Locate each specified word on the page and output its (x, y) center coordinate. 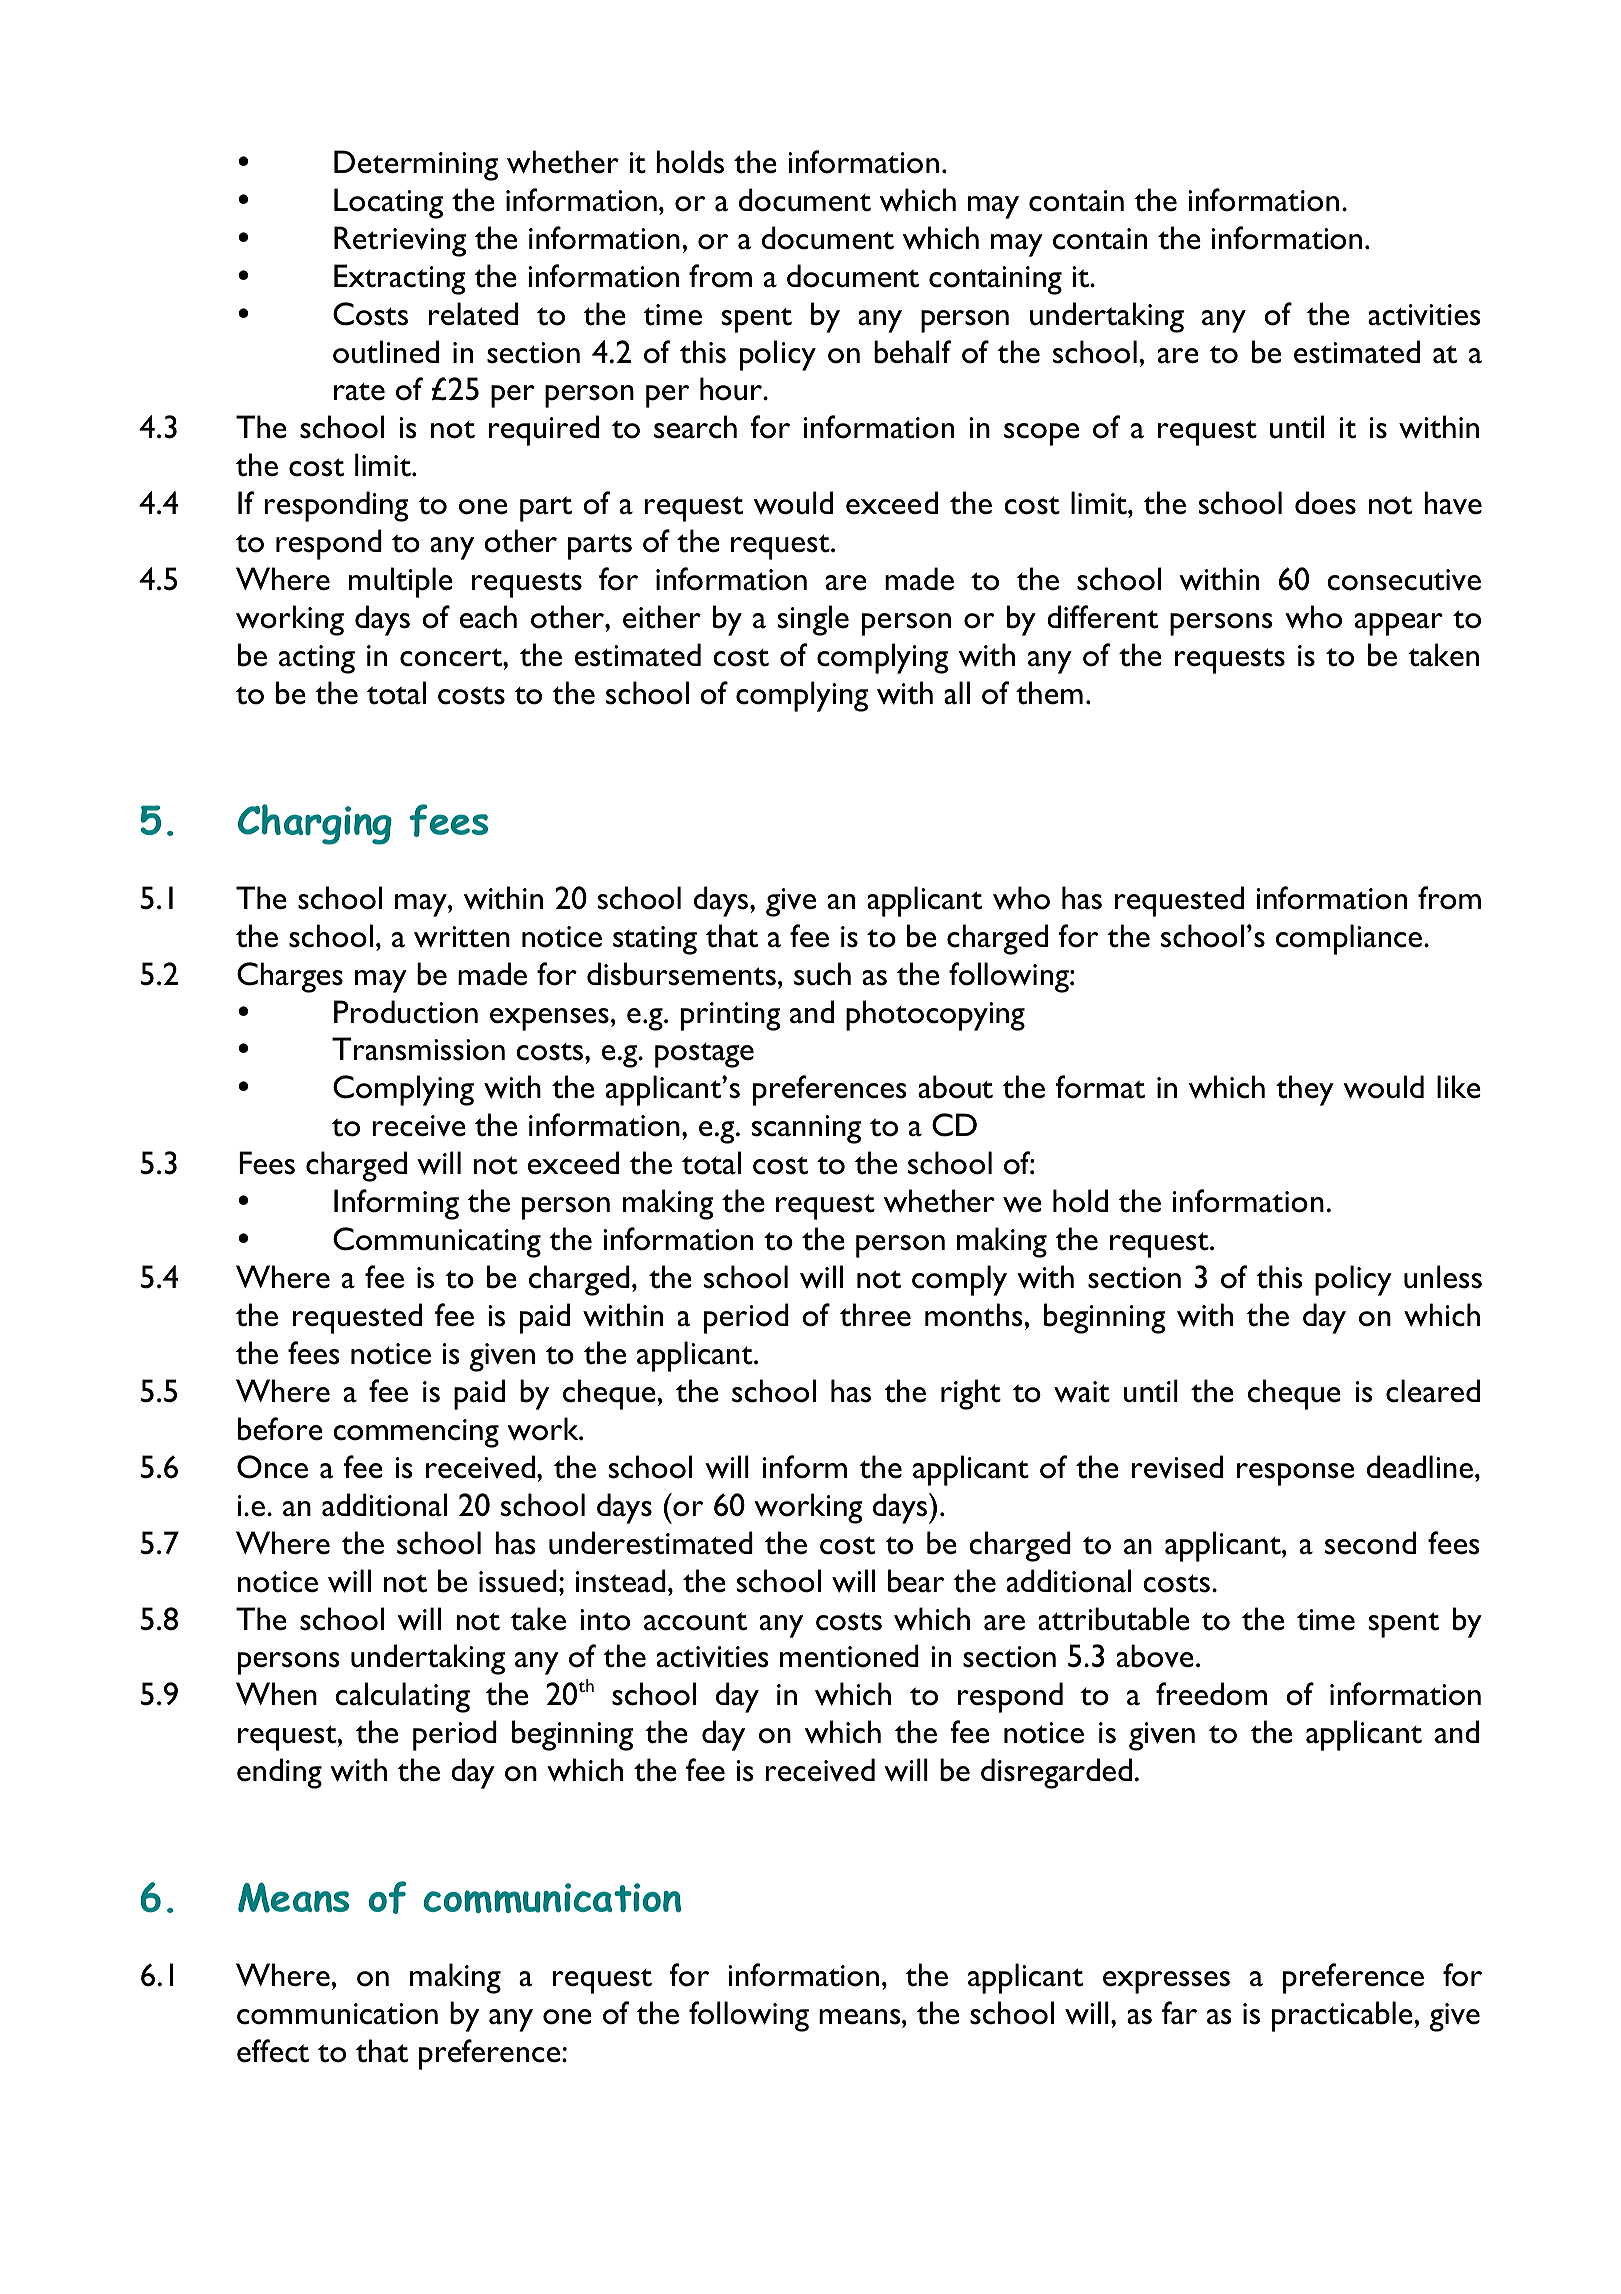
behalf (912, 352)
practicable (1342, 2016)
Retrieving (400, 241)
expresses (1166, 1982)
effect (273, 2051)
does (1325, 503)
